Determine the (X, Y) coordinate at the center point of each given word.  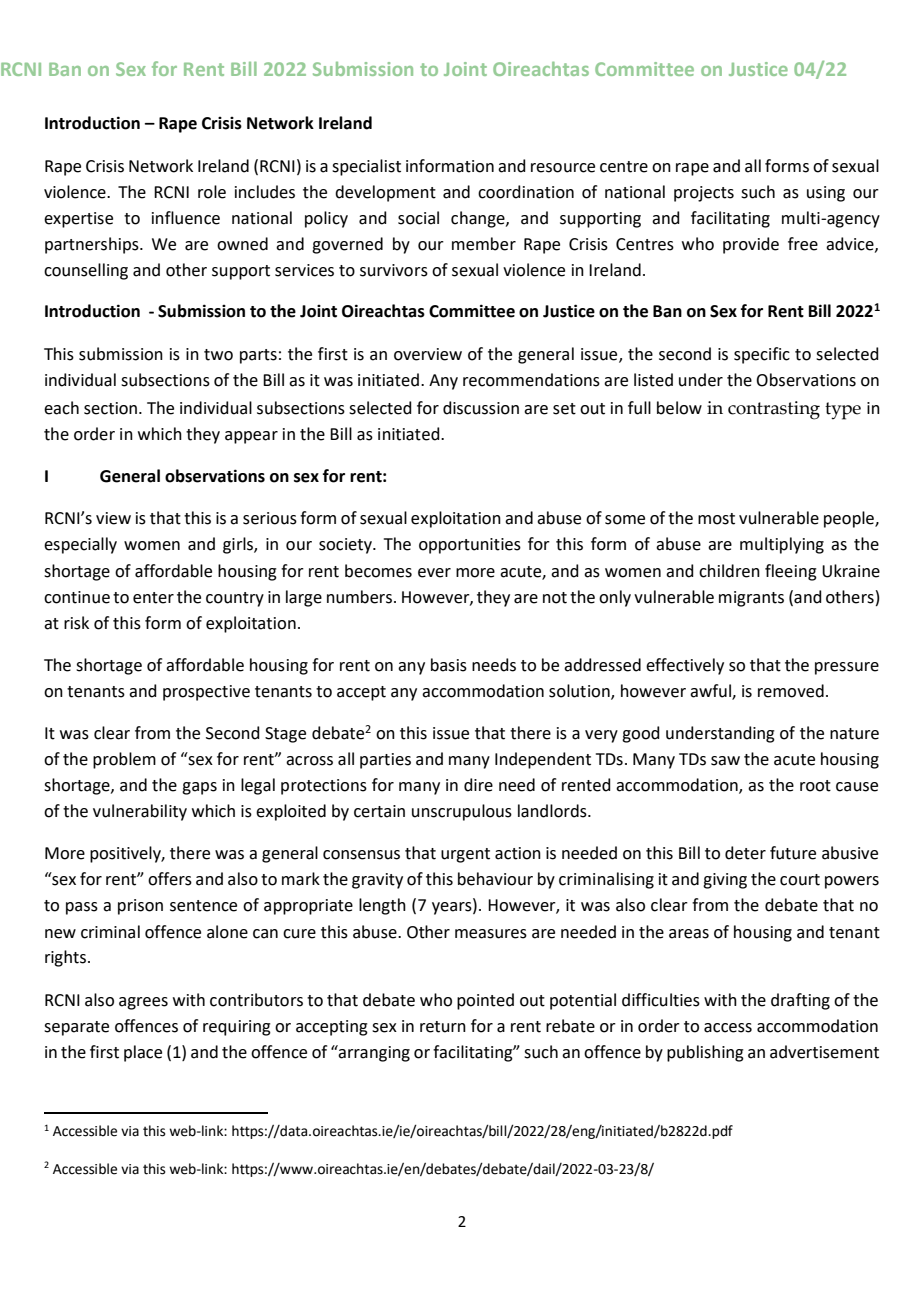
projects (704, 194)
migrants (751, 599)
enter (153, 598)
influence (186, 218)
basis (449, 665)
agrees (143, 1003)
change (479, 219)
